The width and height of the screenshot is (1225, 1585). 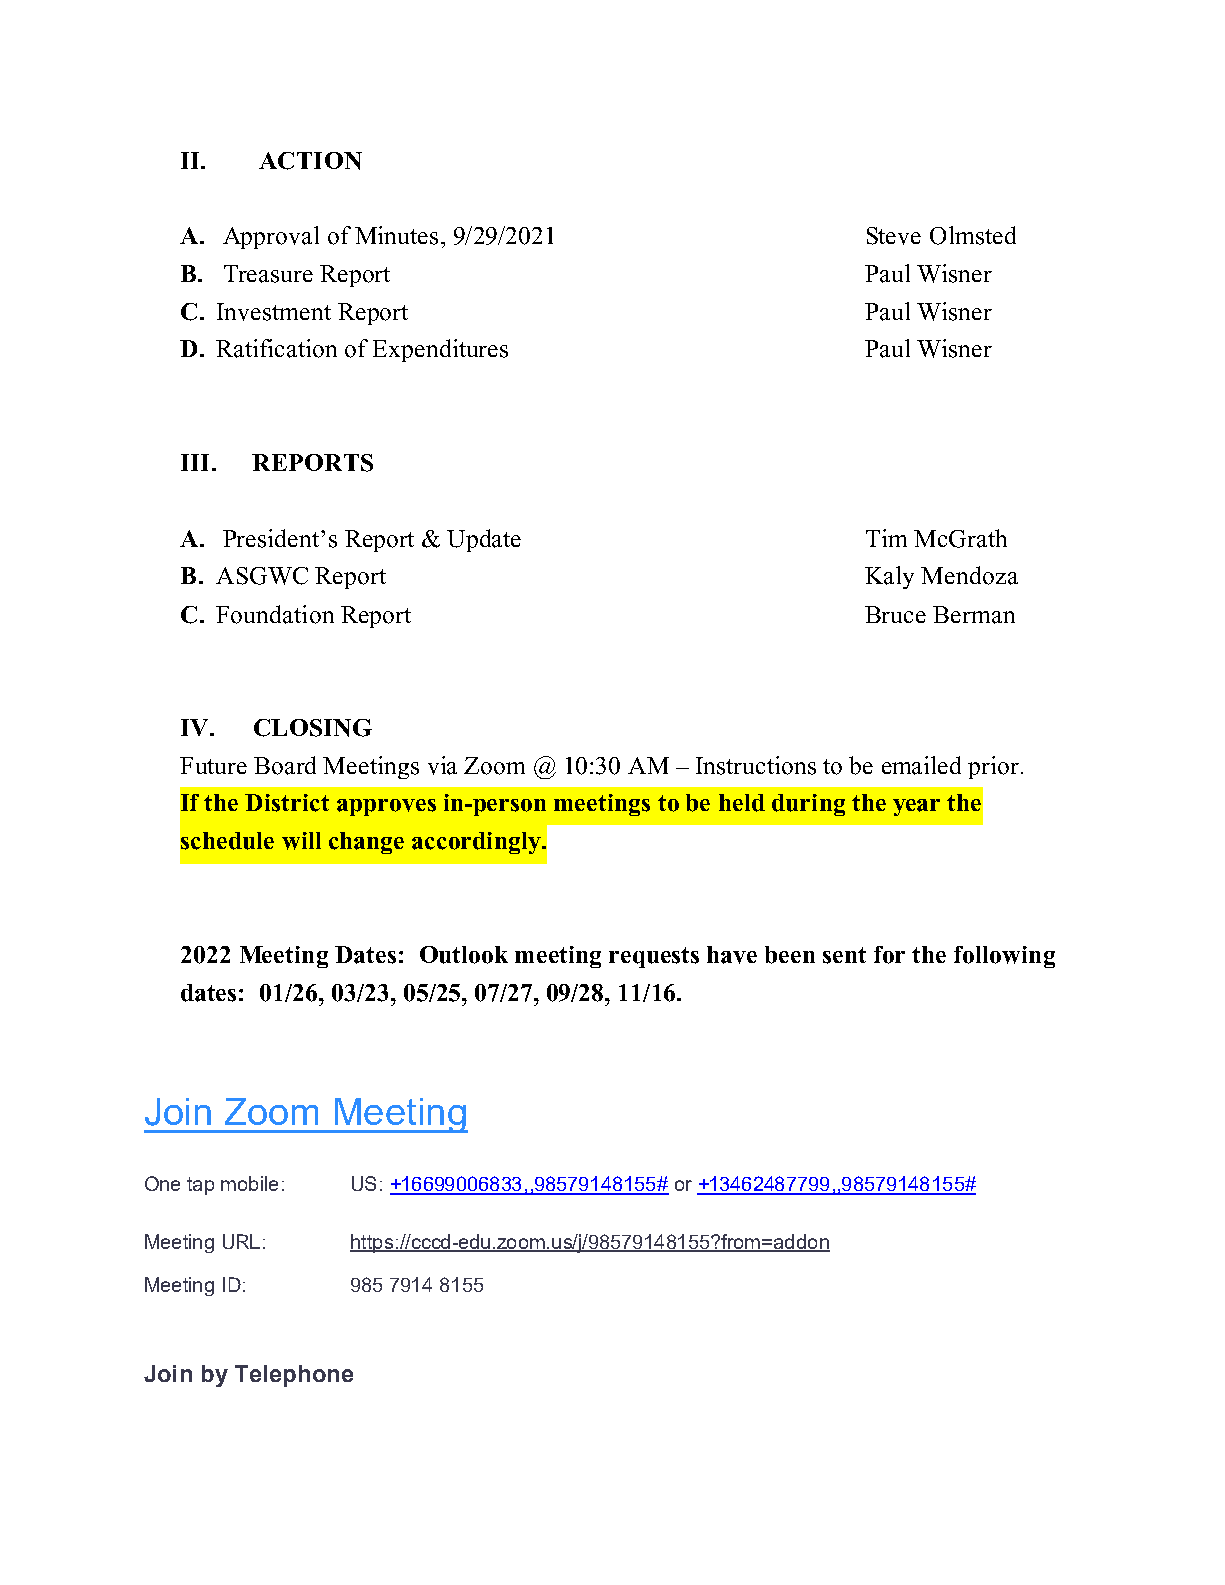 What do you see at coordinates (886, 538) in the screenshot?
I see `Tim` at bounding box center [886, 538].
